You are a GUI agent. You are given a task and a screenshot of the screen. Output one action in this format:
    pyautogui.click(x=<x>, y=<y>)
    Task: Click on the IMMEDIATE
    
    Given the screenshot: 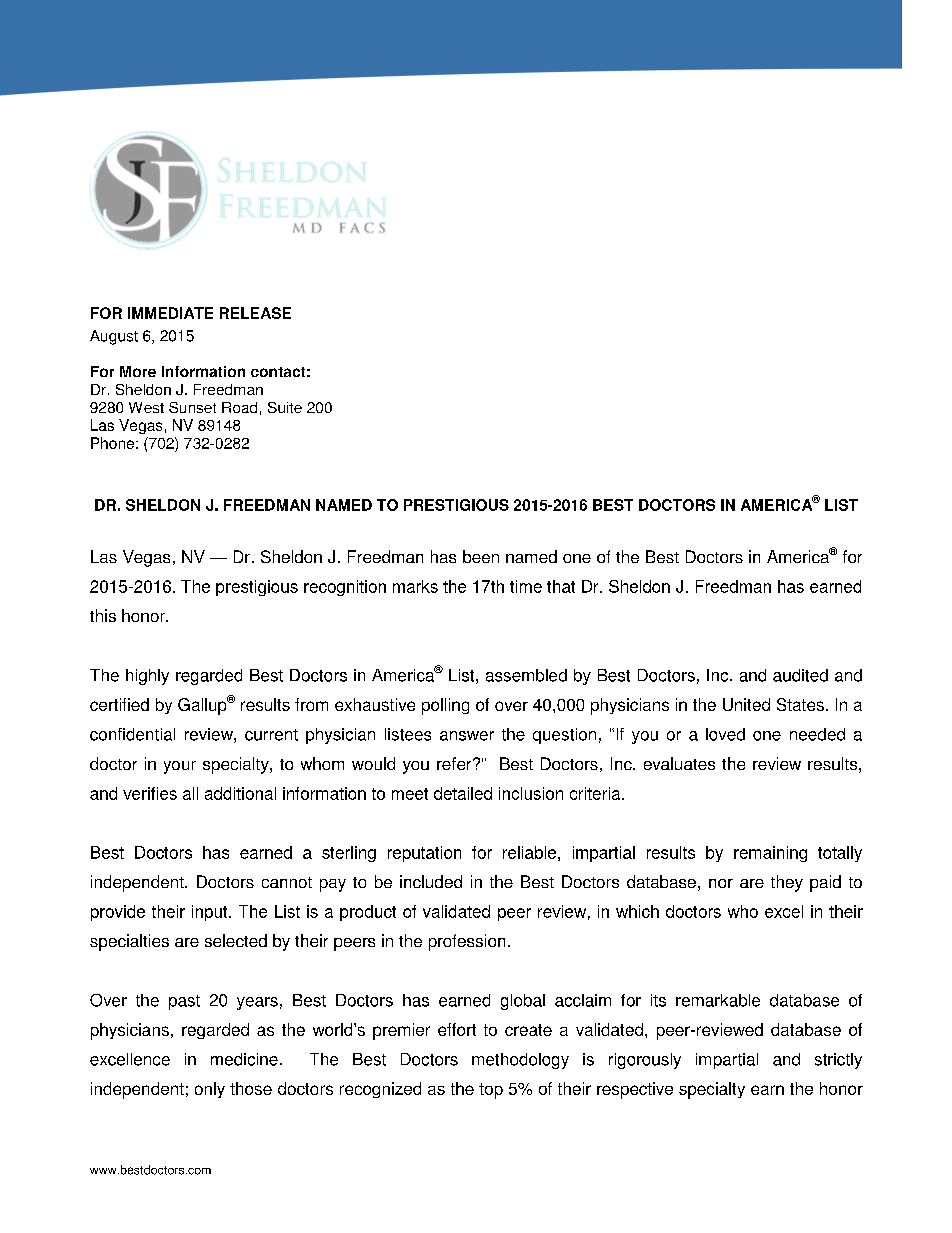 What is the action you would take?
    pyautogui.click(x=170, y=313)
